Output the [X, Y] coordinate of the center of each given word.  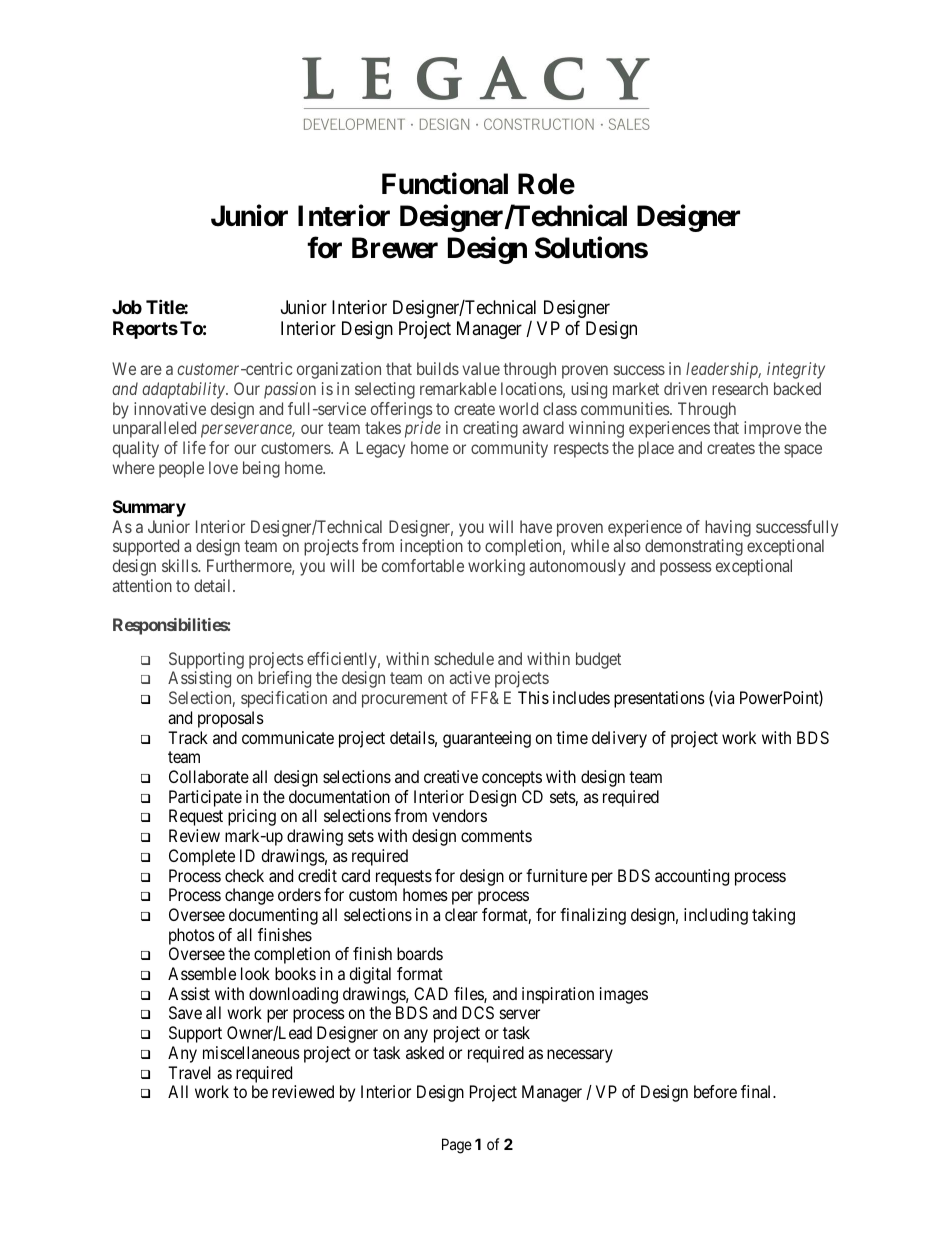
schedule [464, 658]
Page [457, 1146]
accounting [692, 877]
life [194, 447]
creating [490, 429]
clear [461, 914]
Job [127, 307]
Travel [189, 1072]
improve [772, 429]
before [715, 1091]
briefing [284, 679]
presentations [659, 699]
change [249, 896]
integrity [796, 370]
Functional [445, 183]
